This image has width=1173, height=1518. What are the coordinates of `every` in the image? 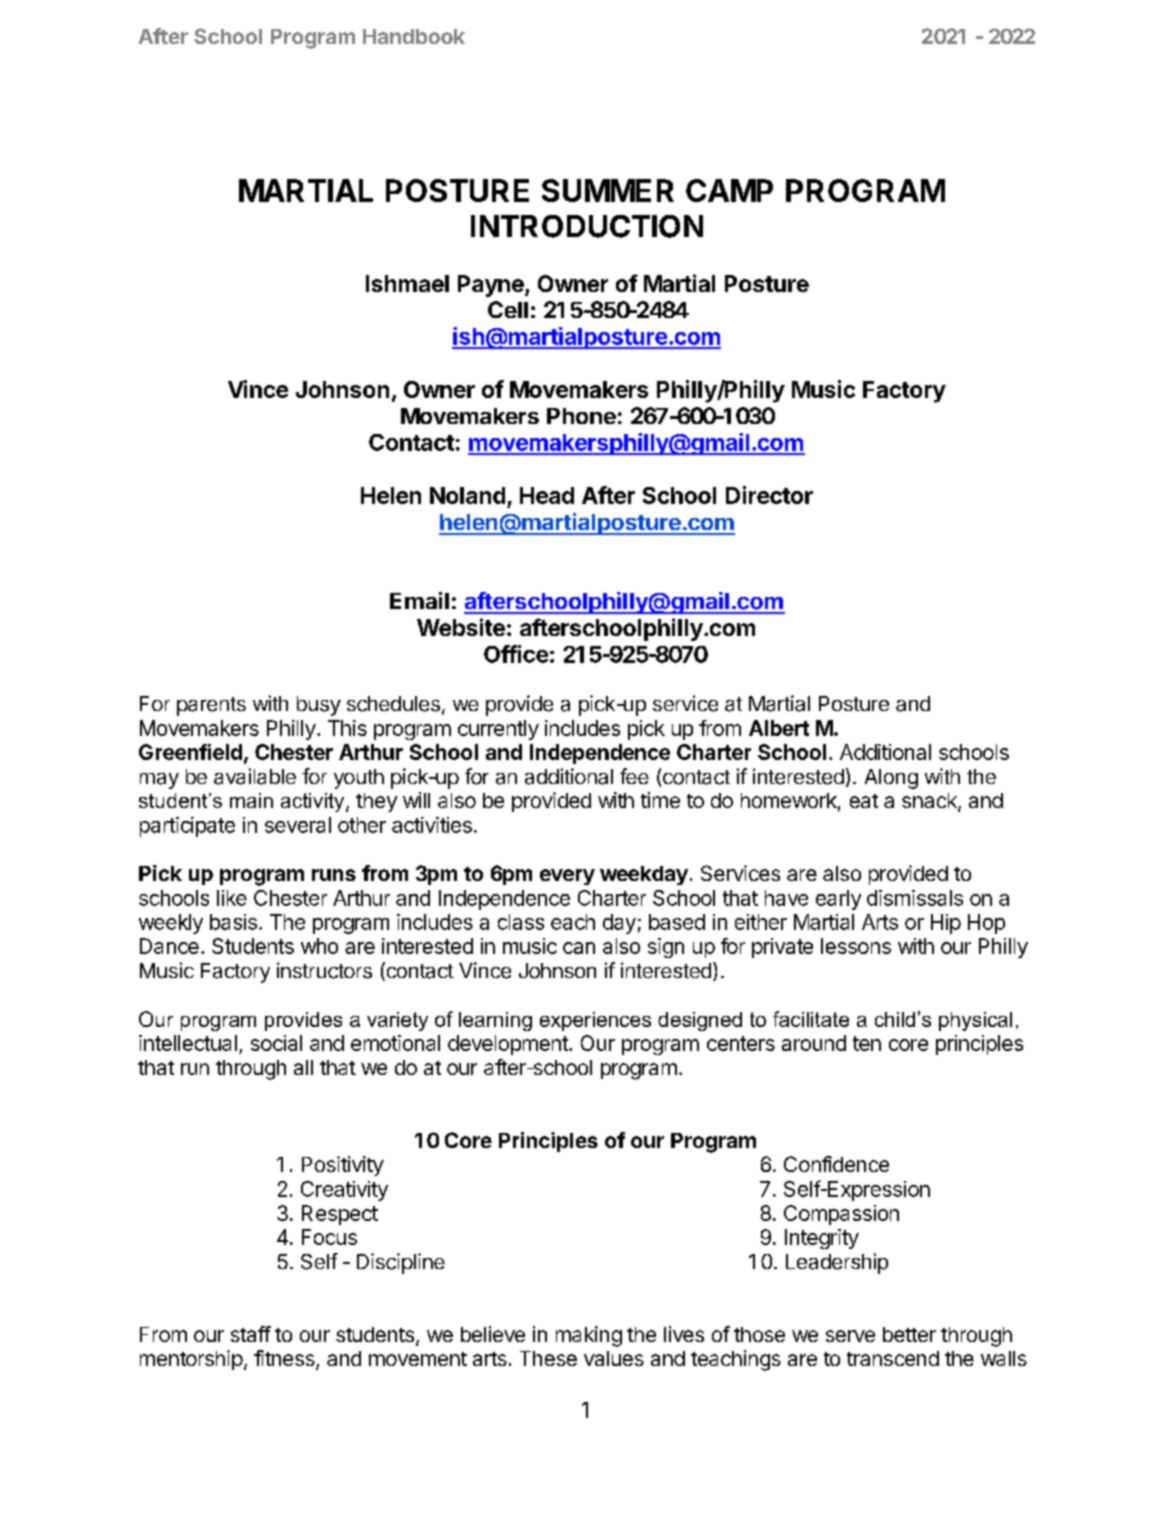 It's located at (567, 877).
